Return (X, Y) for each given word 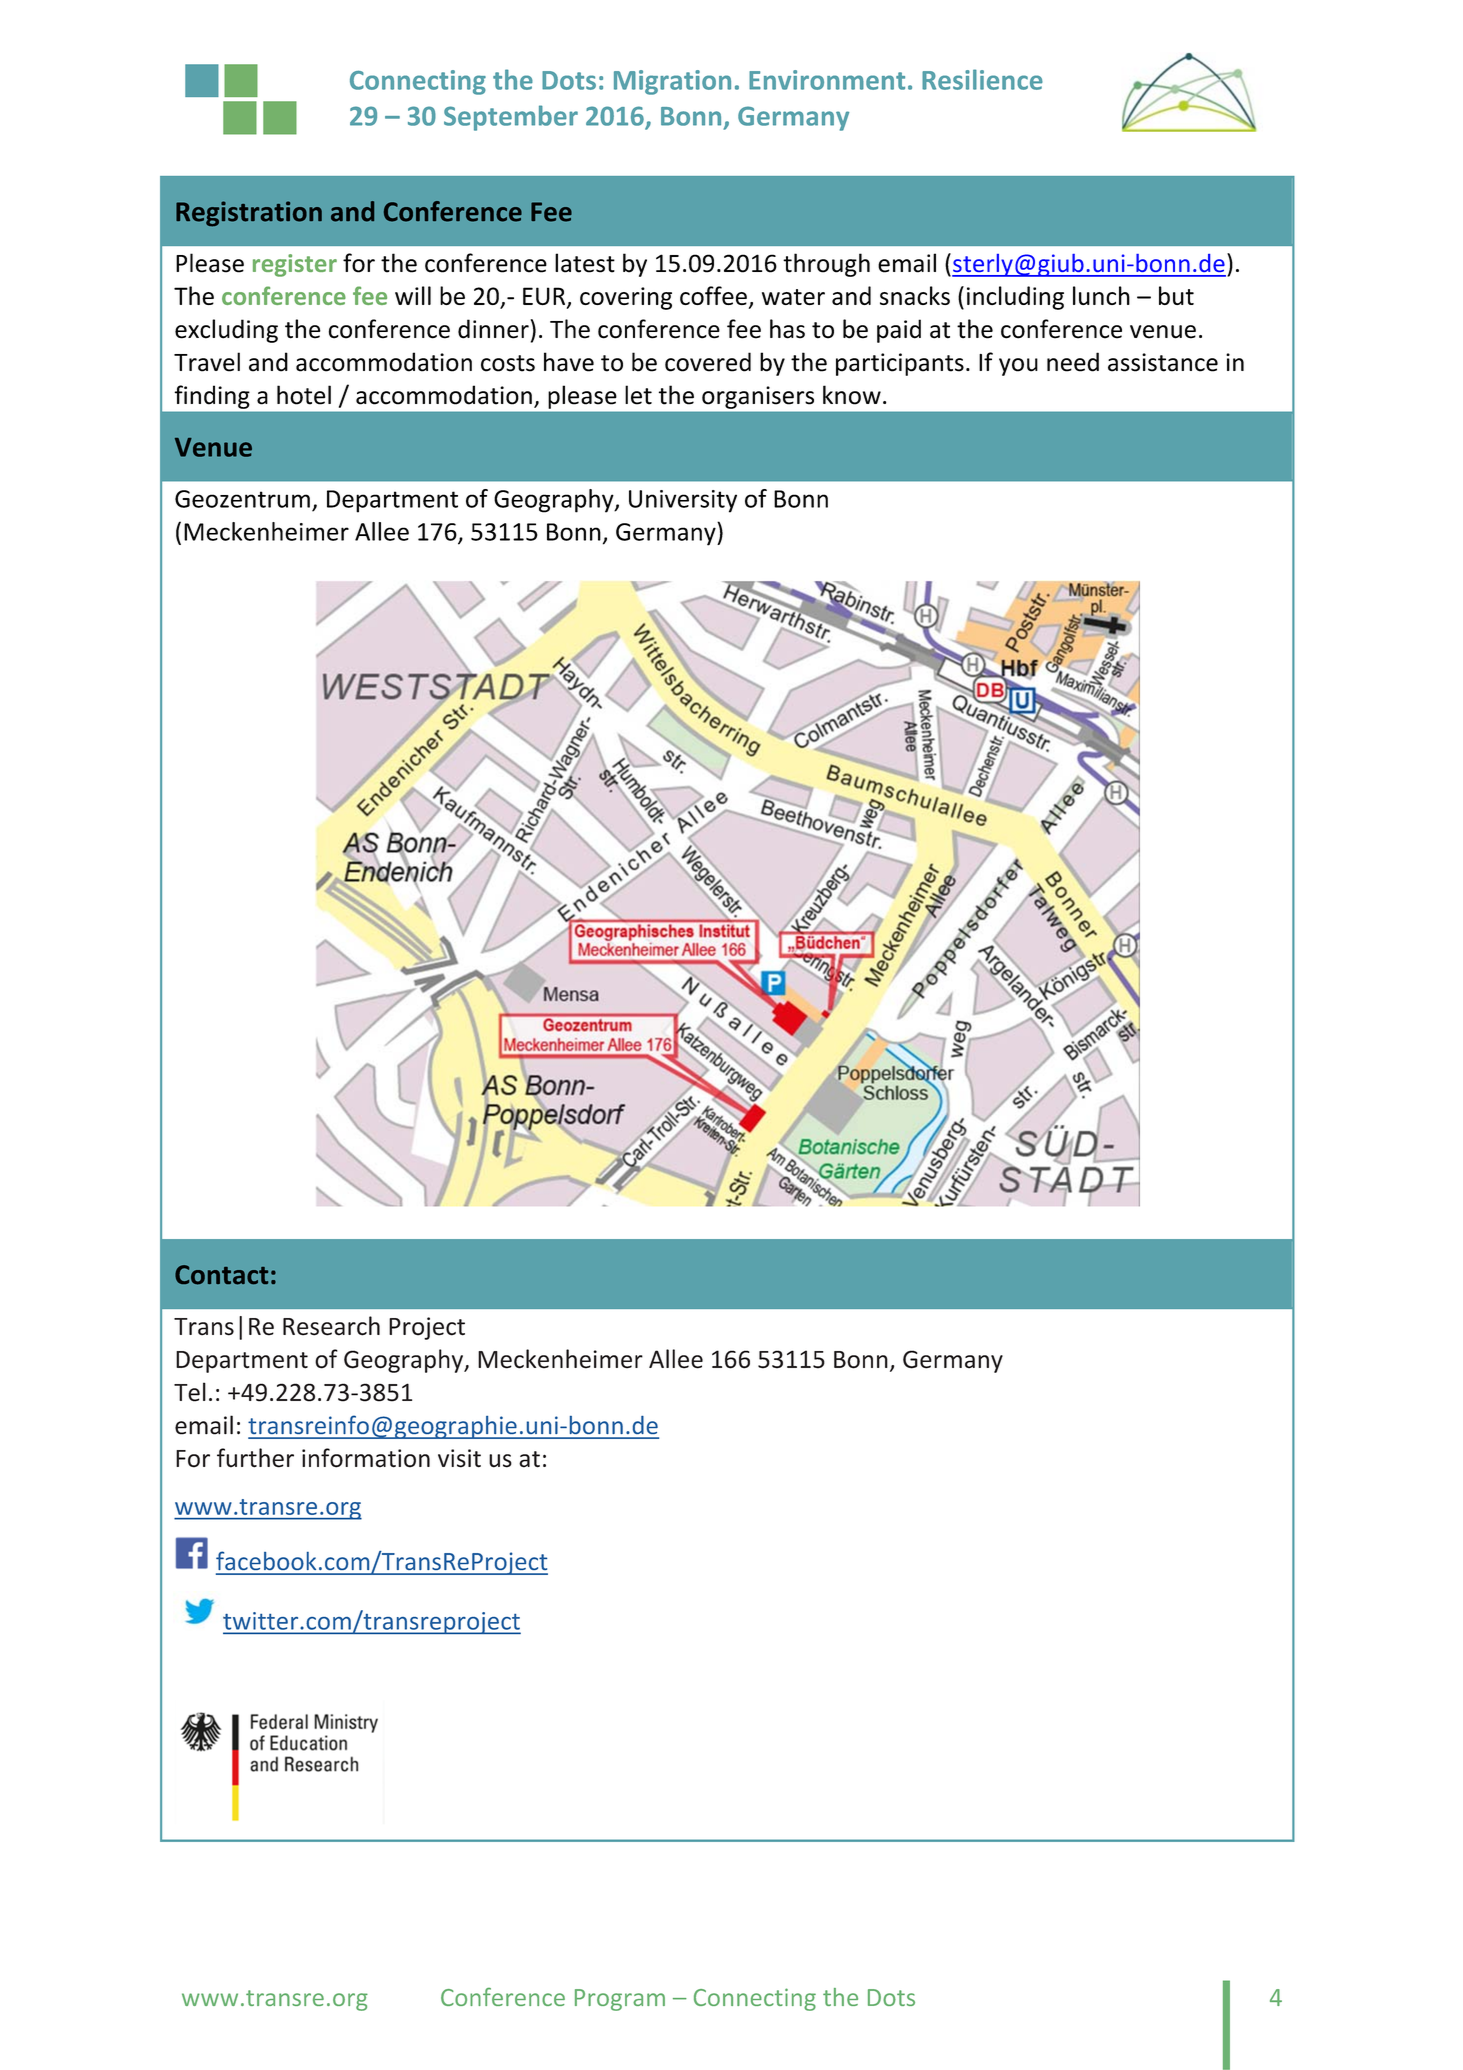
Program (620, 2000)
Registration (249, 214)
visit (459, 1458)
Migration (672, 82)
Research (331, 1326)
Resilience (982, 79)
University (683, 501)
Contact (221, 1275)
